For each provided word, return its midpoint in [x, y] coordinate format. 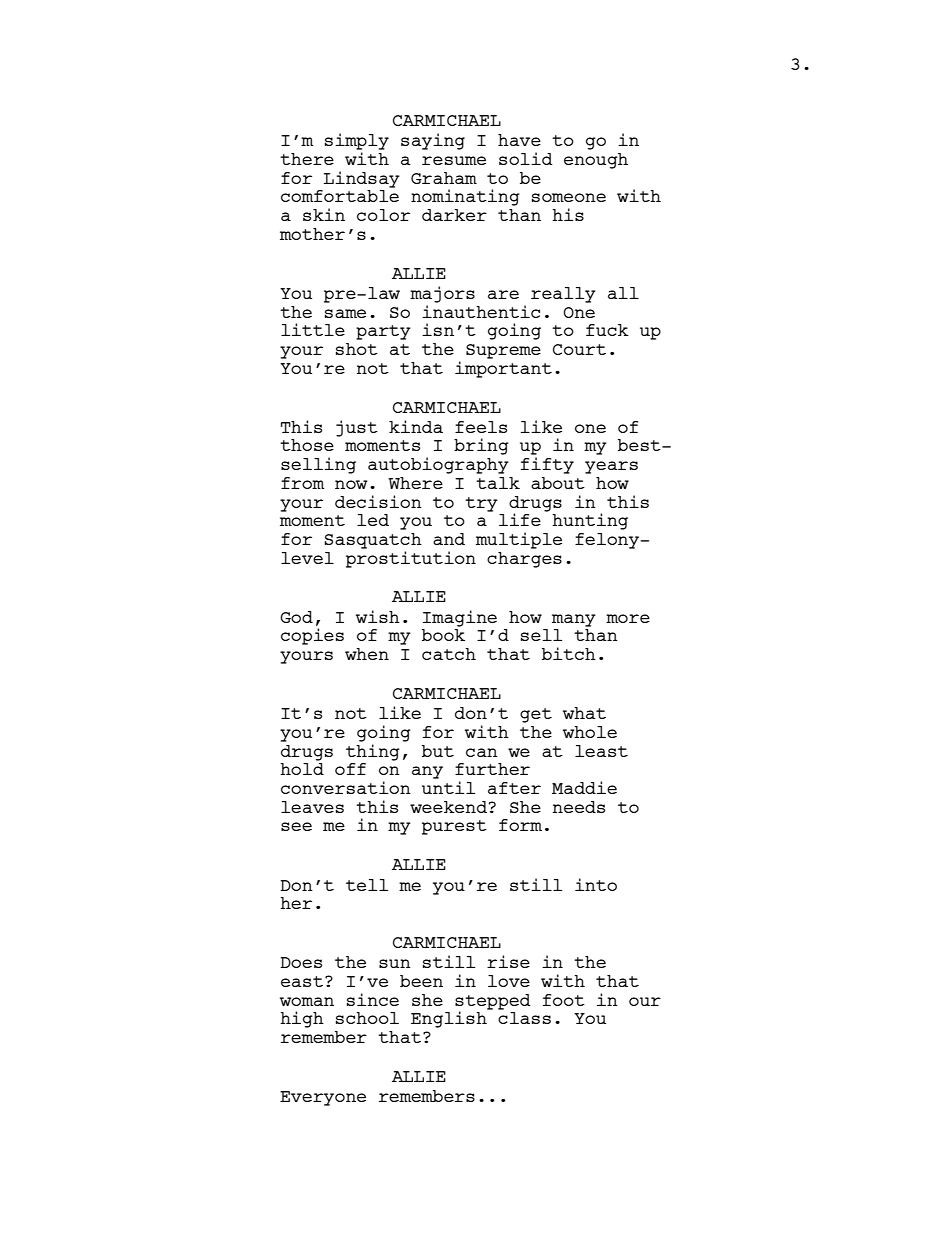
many [574, 620]
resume [454, 160]
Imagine [460, 618]
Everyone [323, 1098]
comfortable [340, 196]
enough [596, 161]
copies [312, 636]
